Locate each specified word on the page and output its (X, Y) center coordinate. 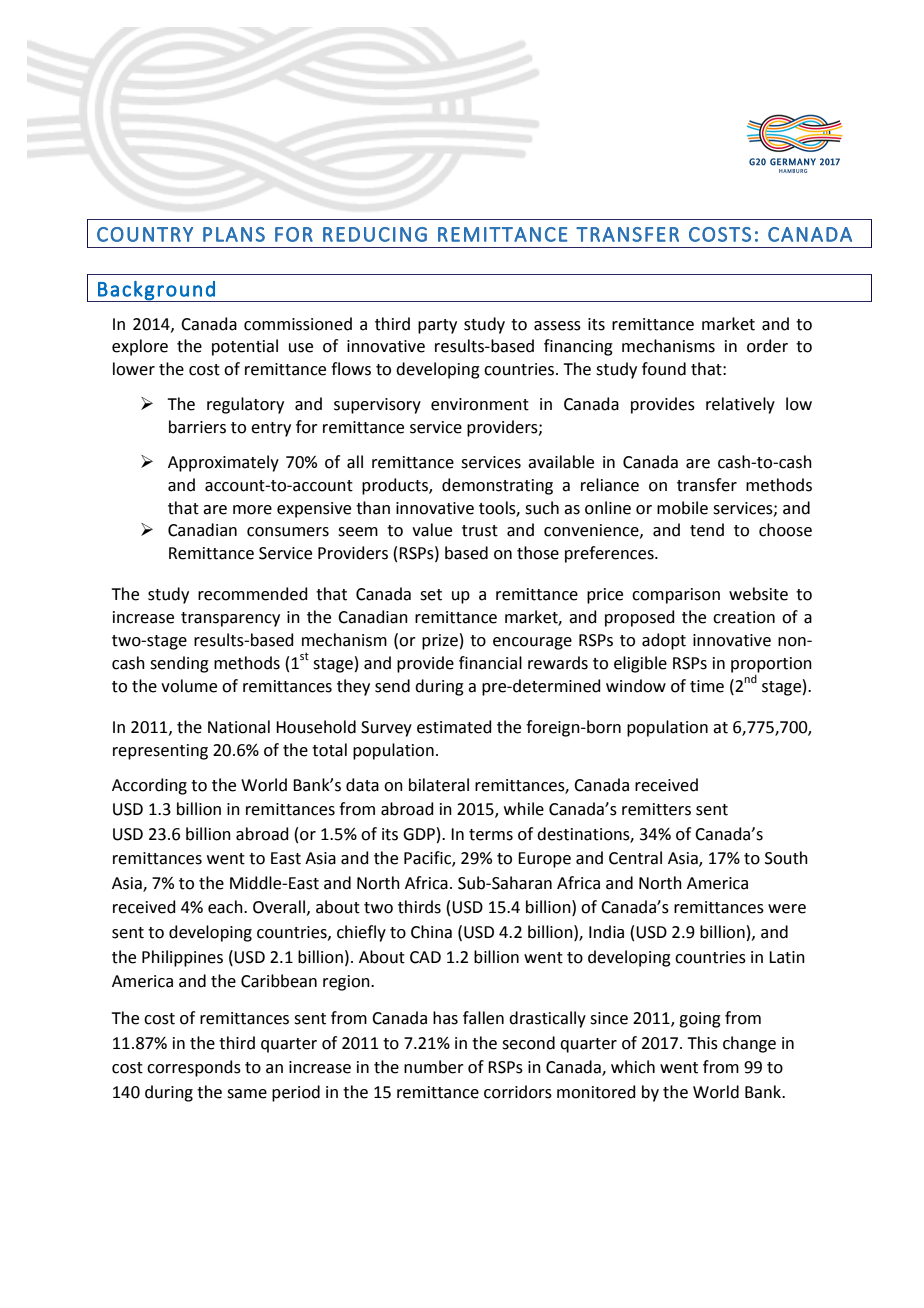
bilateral (439, 785)
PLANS (234, 234)
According (149, 786)
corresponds (194, 1068)
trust (480, 531)
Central (635, 858)
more (252, 510)
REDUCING (375, 234)
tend (707, 530)
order (767, 346)
